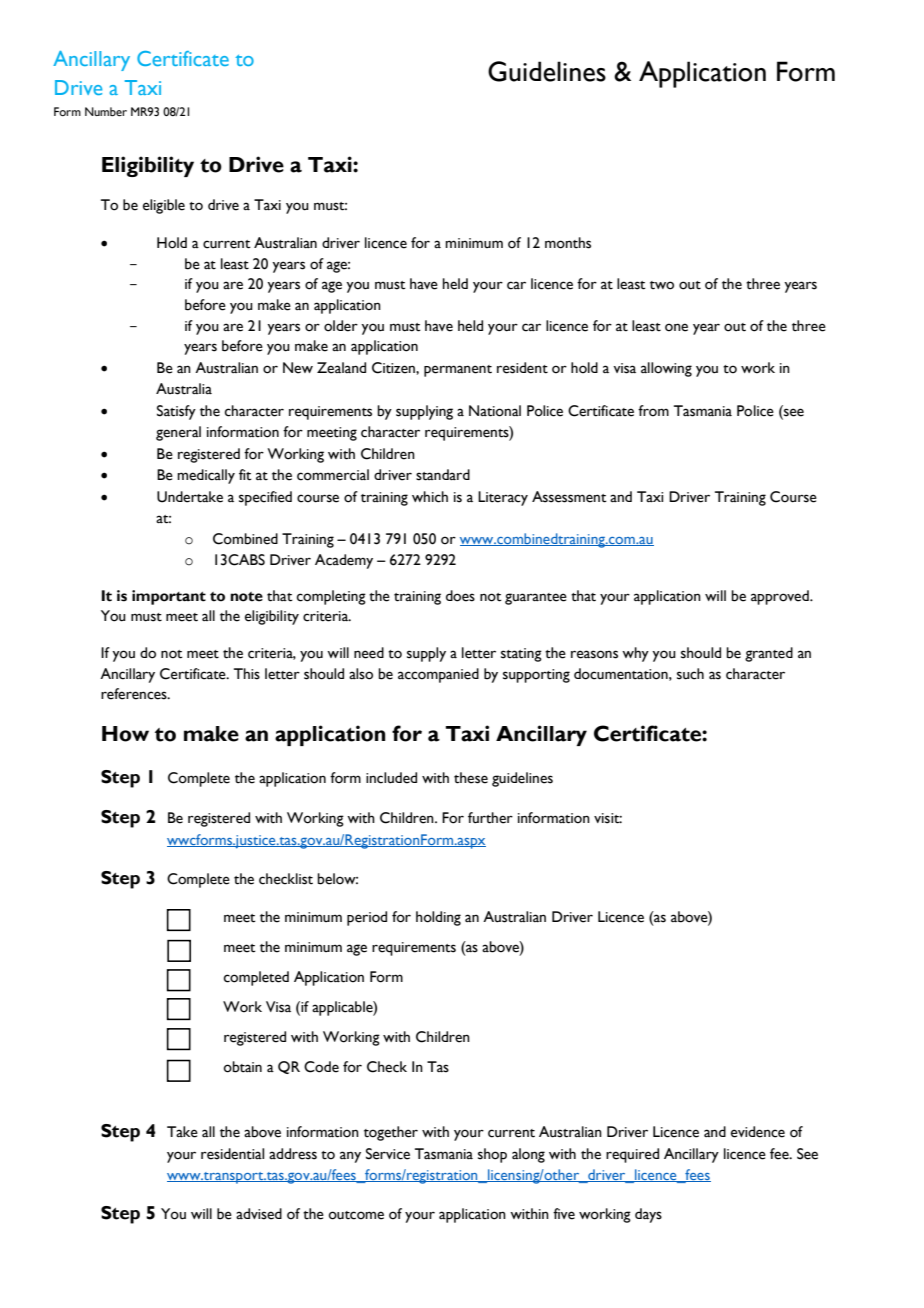 The image size is (924, 1308). What do you see at coordinates (662, 285) in the document?
I see `two` at bounding box center [662, 285].
